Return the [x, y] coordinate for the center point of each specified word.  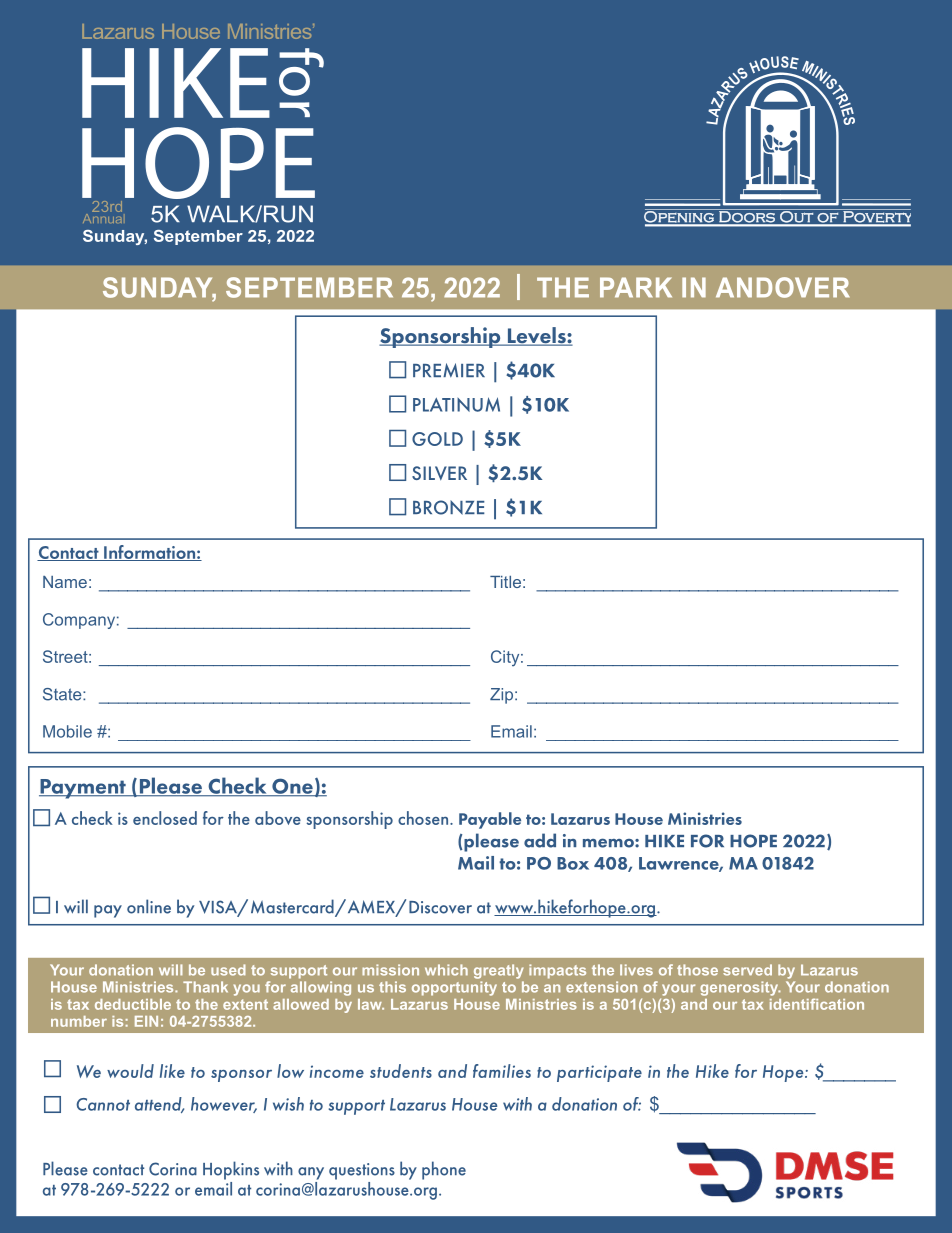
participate [599, 1073]
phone [444, 1170]
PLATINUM [456, 404]
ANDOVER [783, 287]
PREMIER [449, 370]
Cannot [103, 1104]
